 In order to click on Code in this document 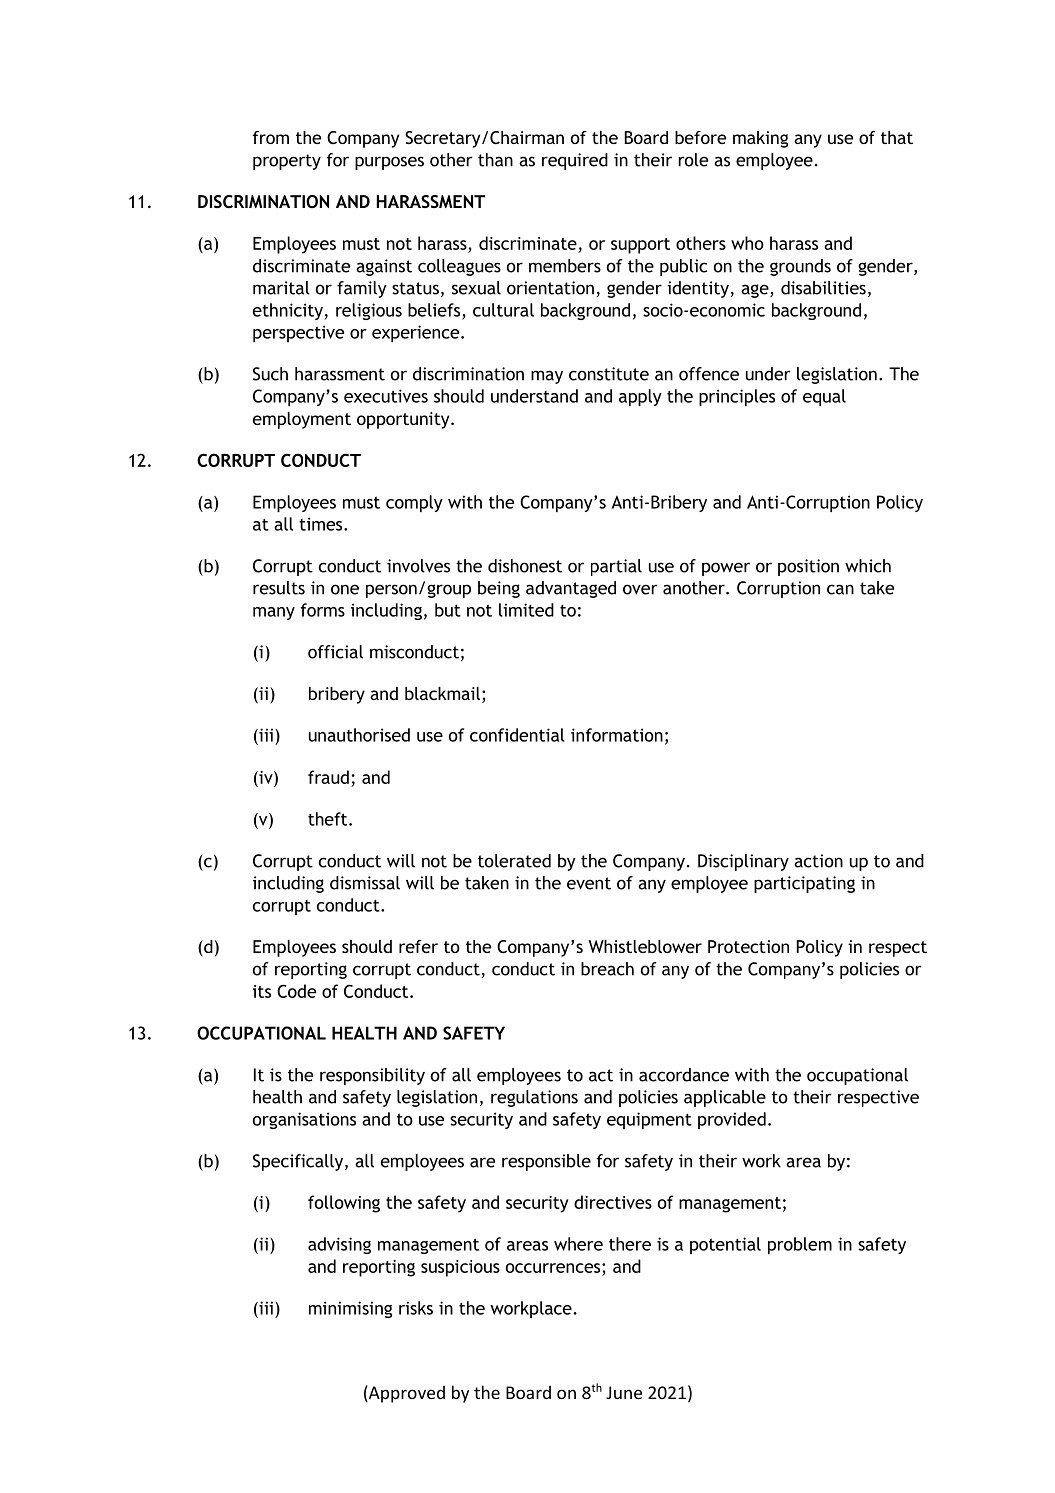, I will do `click(296, 991)`.
